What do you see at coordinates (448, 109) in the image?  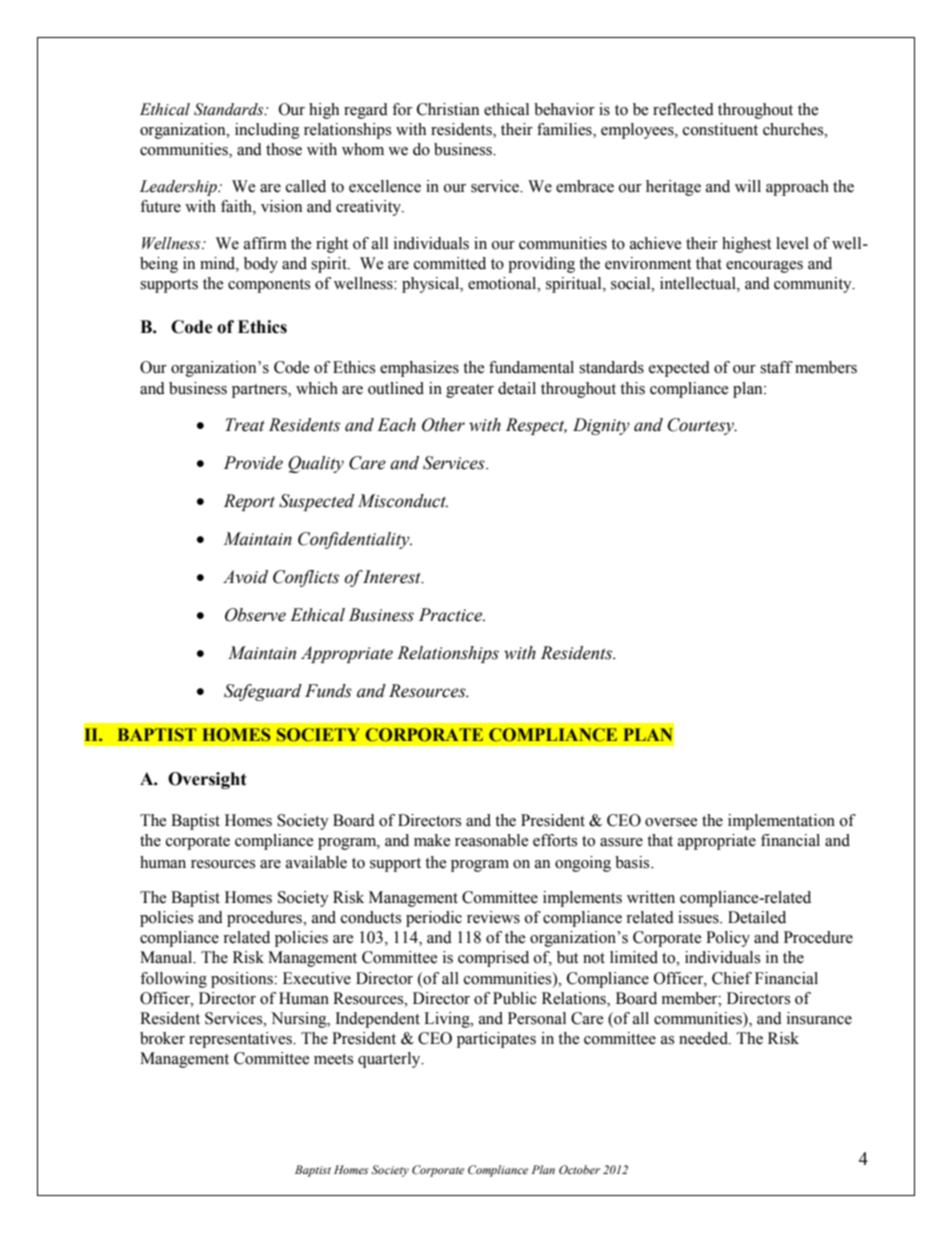 I see `Christian` at bounding box center [448, 109].
